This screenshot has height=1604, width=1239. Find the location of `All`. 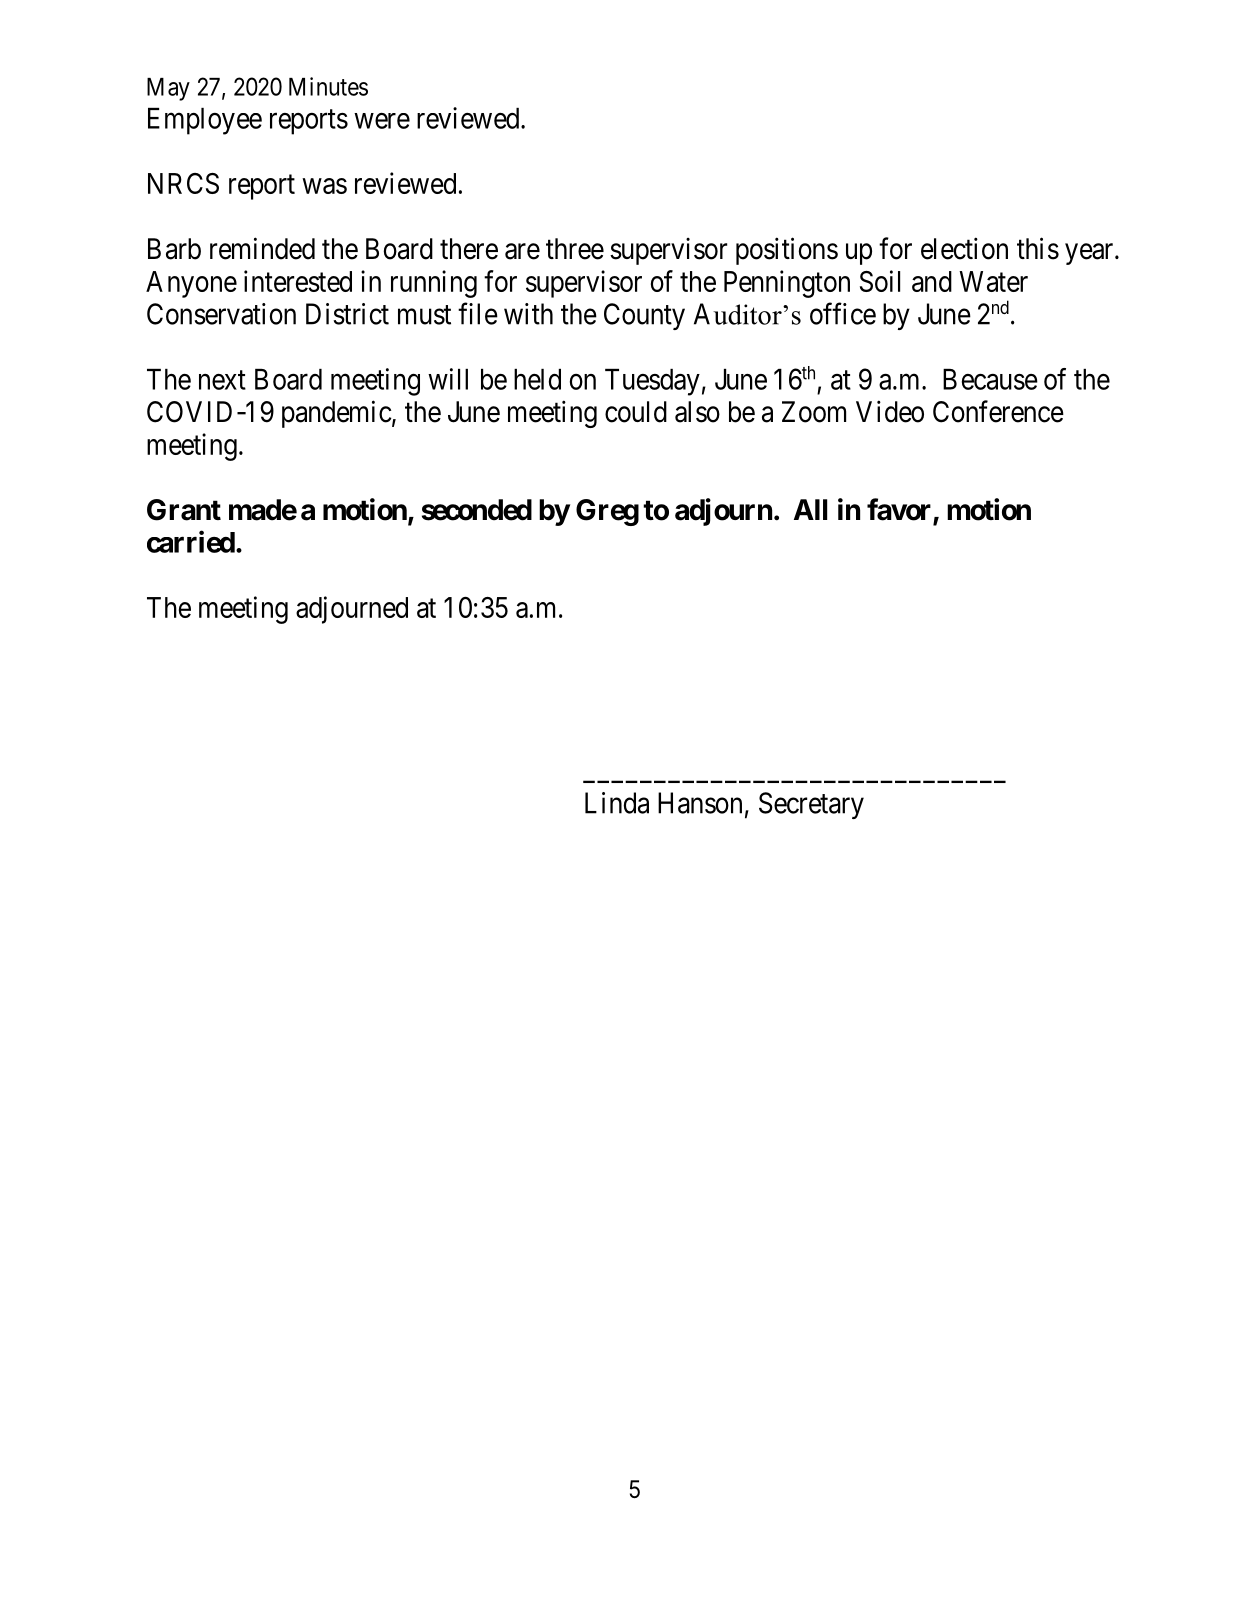

All is located at coordinates (810, 509).
